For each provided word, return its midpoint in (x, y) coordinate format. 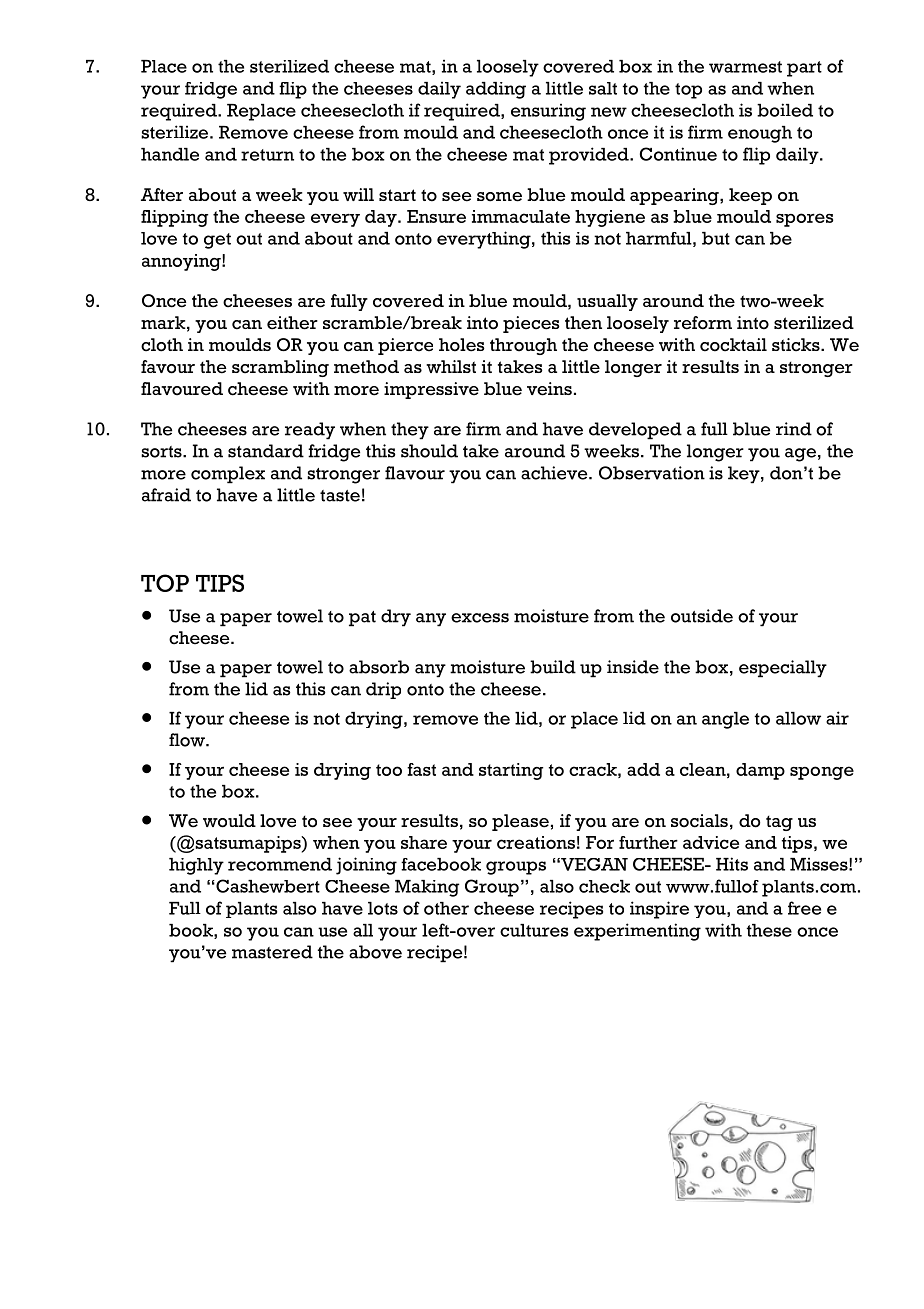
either (292, 323)
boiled (785, 110)
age (800, 455)
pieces (531, 324)
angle (725, 720)
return (267, 155)
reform (703, 323)
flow (188, 740)
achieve (555, 473)
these (769, 930)
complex (228, 475)
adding (496, 90)
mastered (272, 952)
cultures (534, 930)
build (553, 667)
